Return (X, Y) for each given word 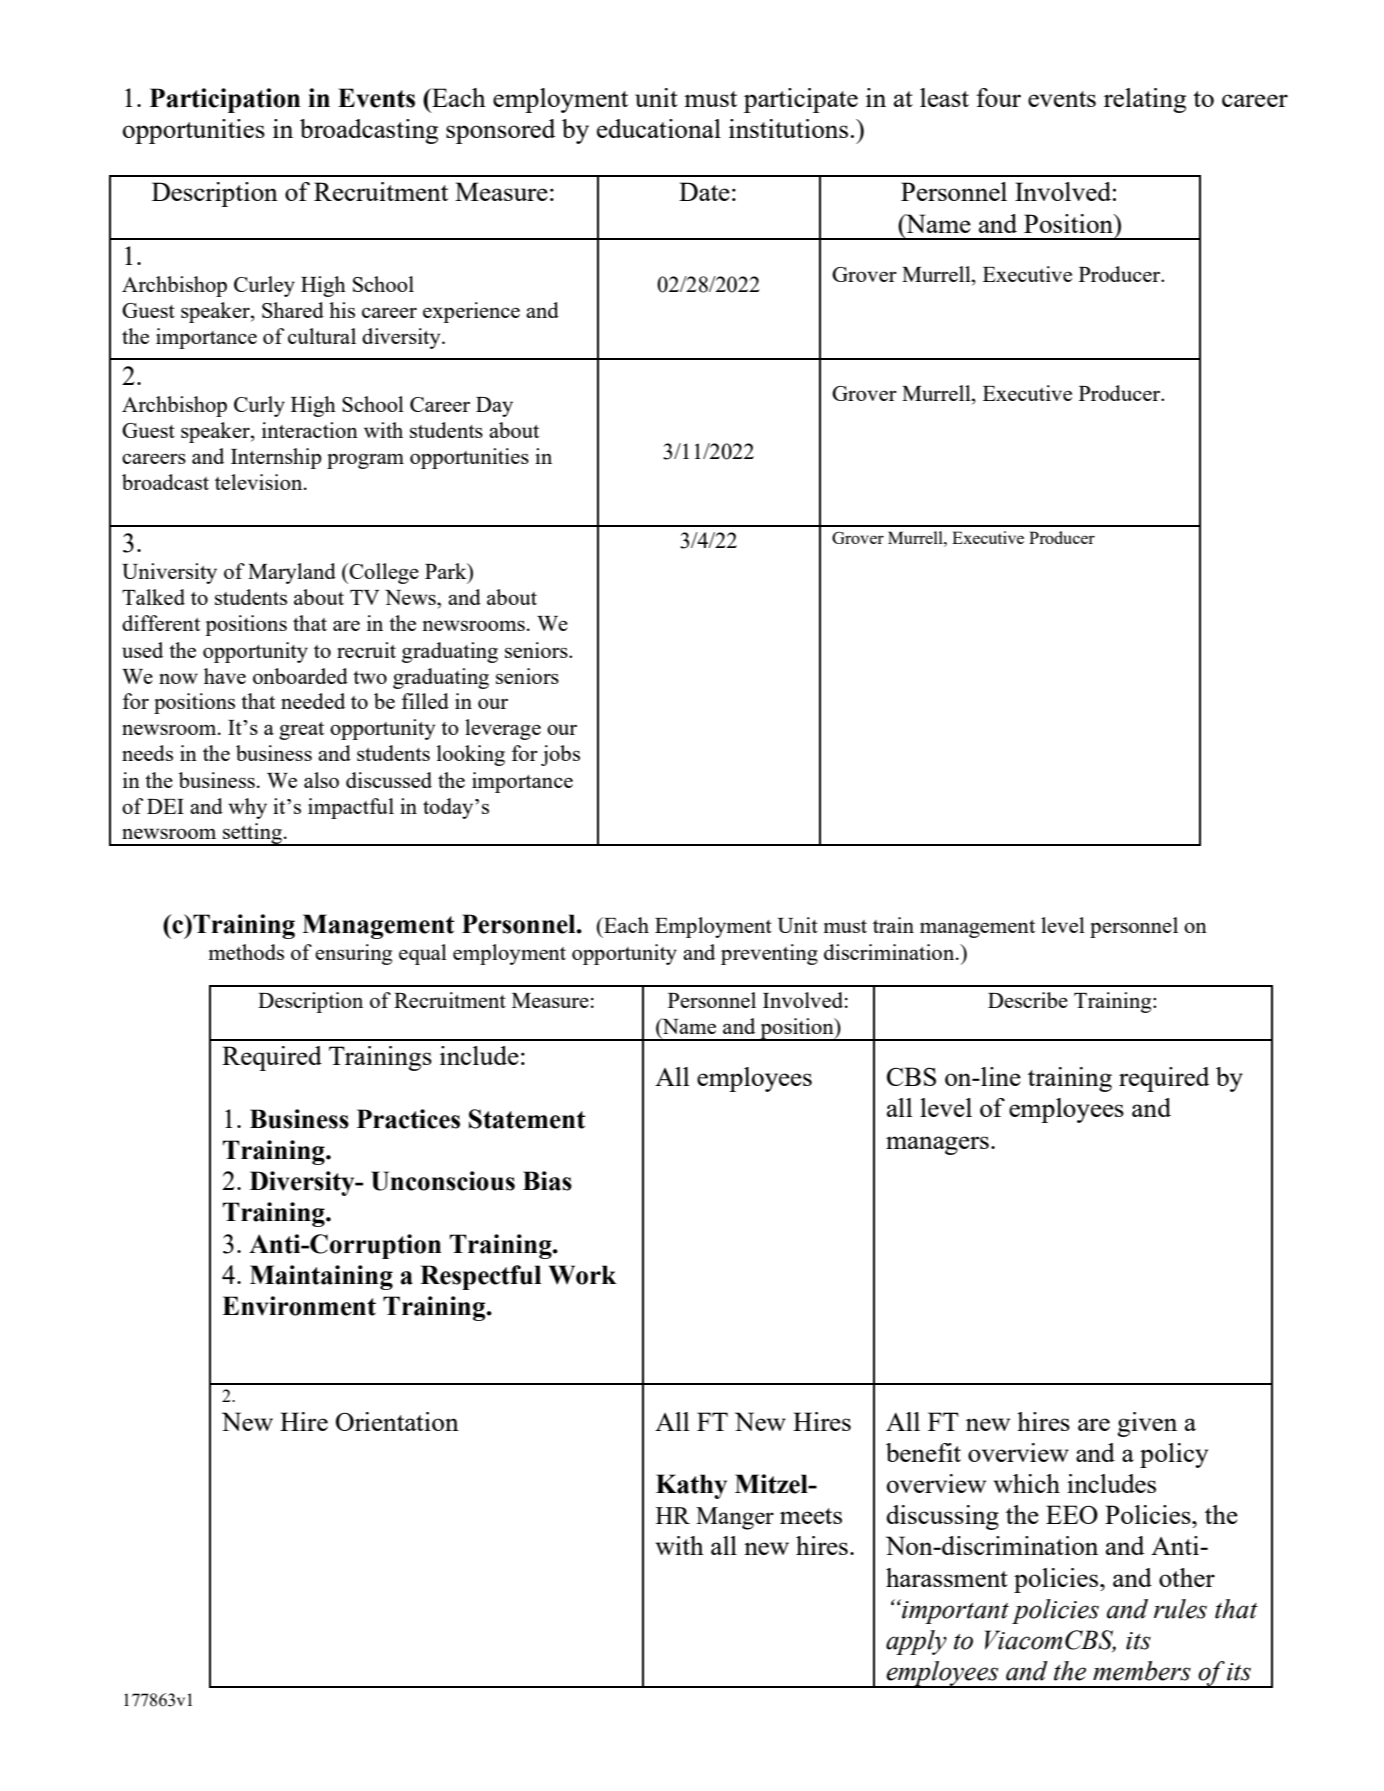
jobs (560, 755)
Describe (1028, 1000)
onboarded (300, 676)
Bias (547, 1181)
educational (659, 128)
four (998, 97)
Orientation (397, 1421)
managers (937, 1145)
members (1142, 1671)
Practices (408, 1119)
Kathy (691, 1486)
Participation (225, 100)
